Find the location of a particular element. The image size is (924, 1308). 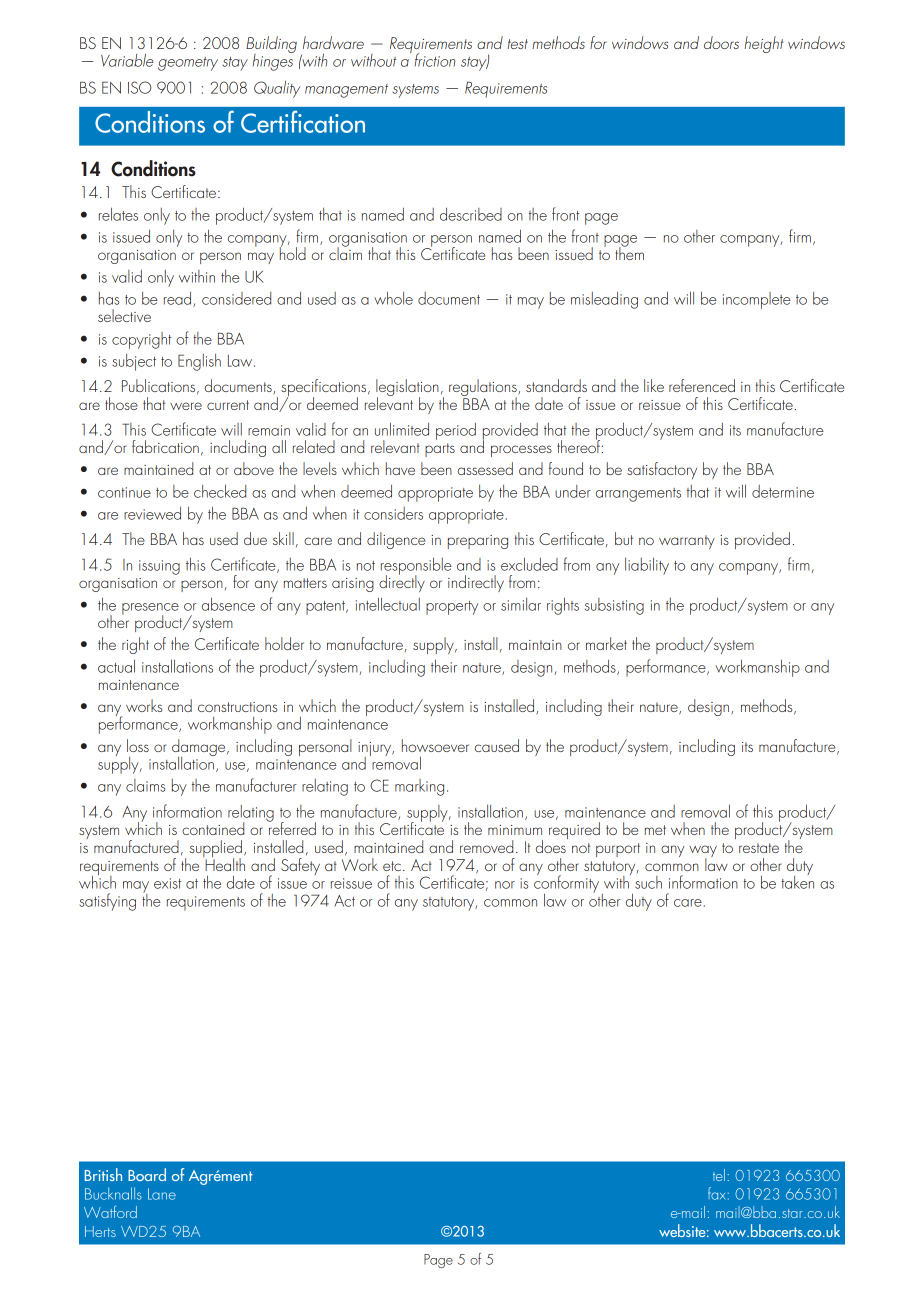

regulations is located at coordinates (484, 389).
